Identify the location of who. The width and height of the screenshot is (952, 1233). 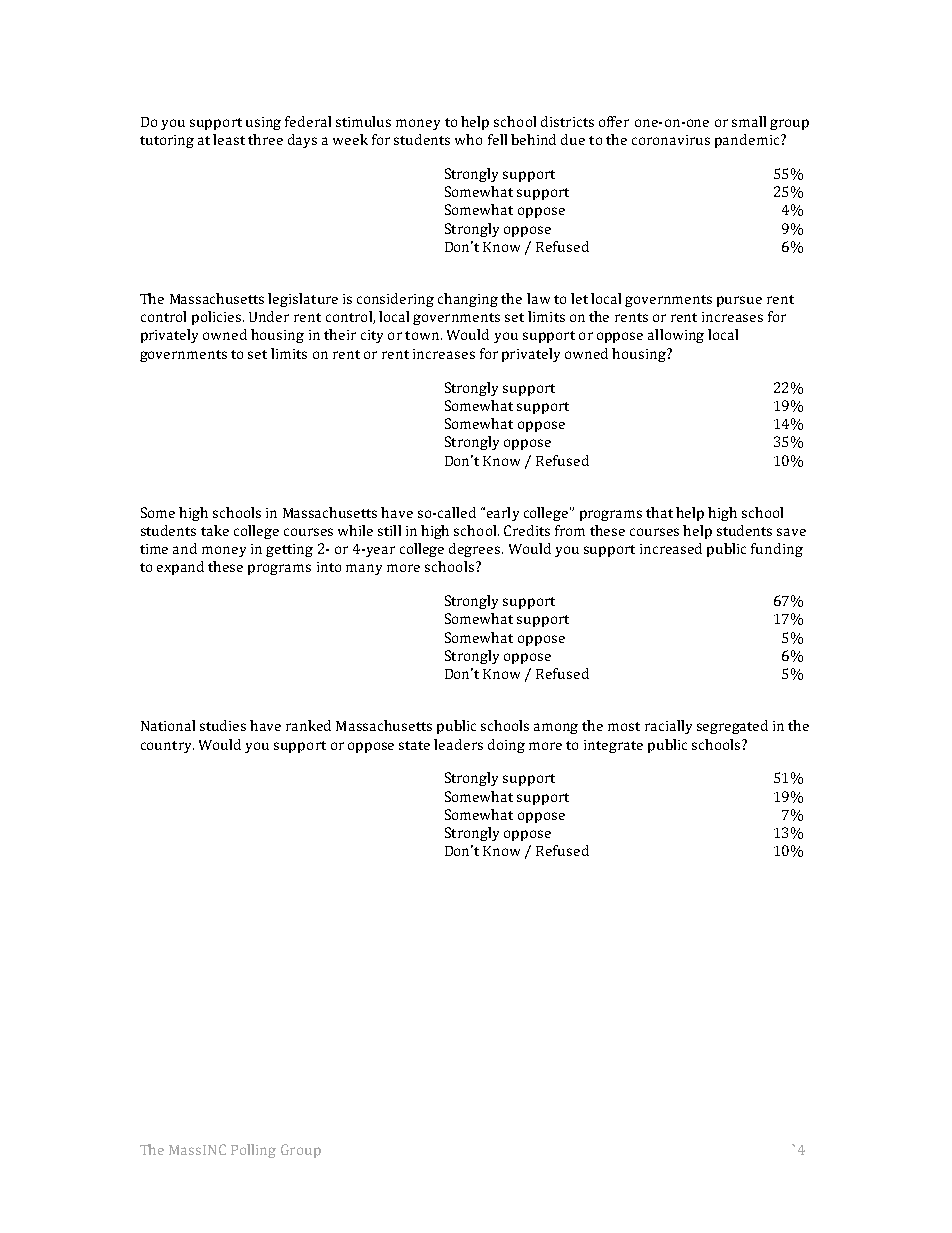
(468, 139).
